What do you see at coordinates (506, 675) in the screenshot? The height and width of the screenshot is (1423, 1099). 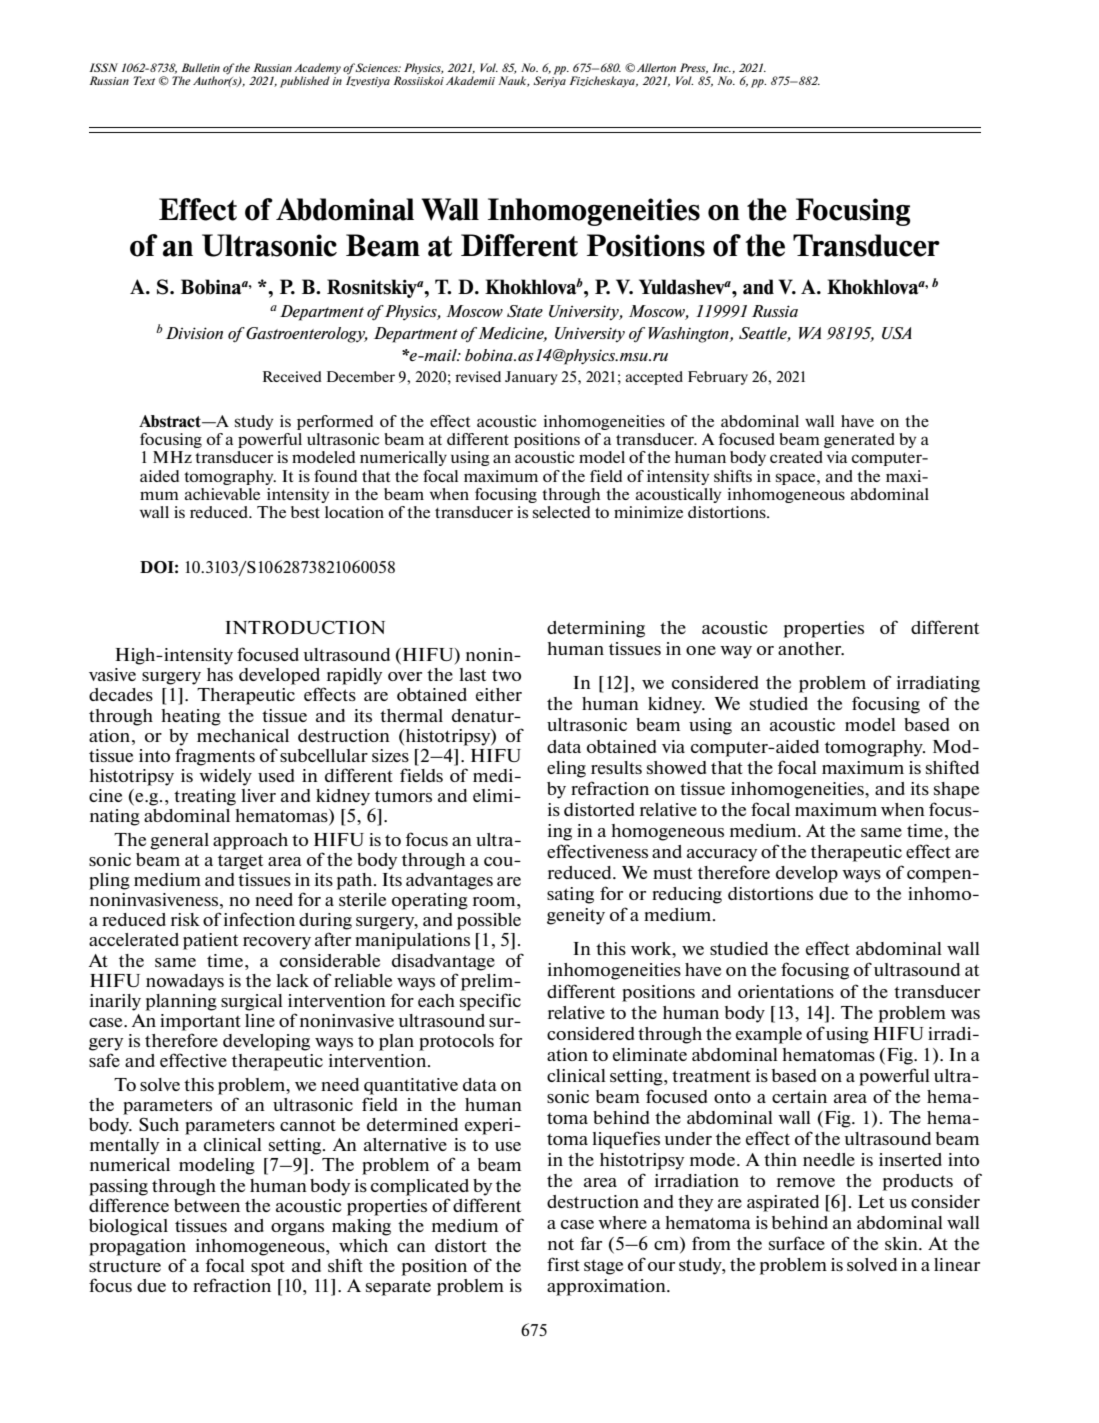 I see `two` at bounding box center [506, 675].
